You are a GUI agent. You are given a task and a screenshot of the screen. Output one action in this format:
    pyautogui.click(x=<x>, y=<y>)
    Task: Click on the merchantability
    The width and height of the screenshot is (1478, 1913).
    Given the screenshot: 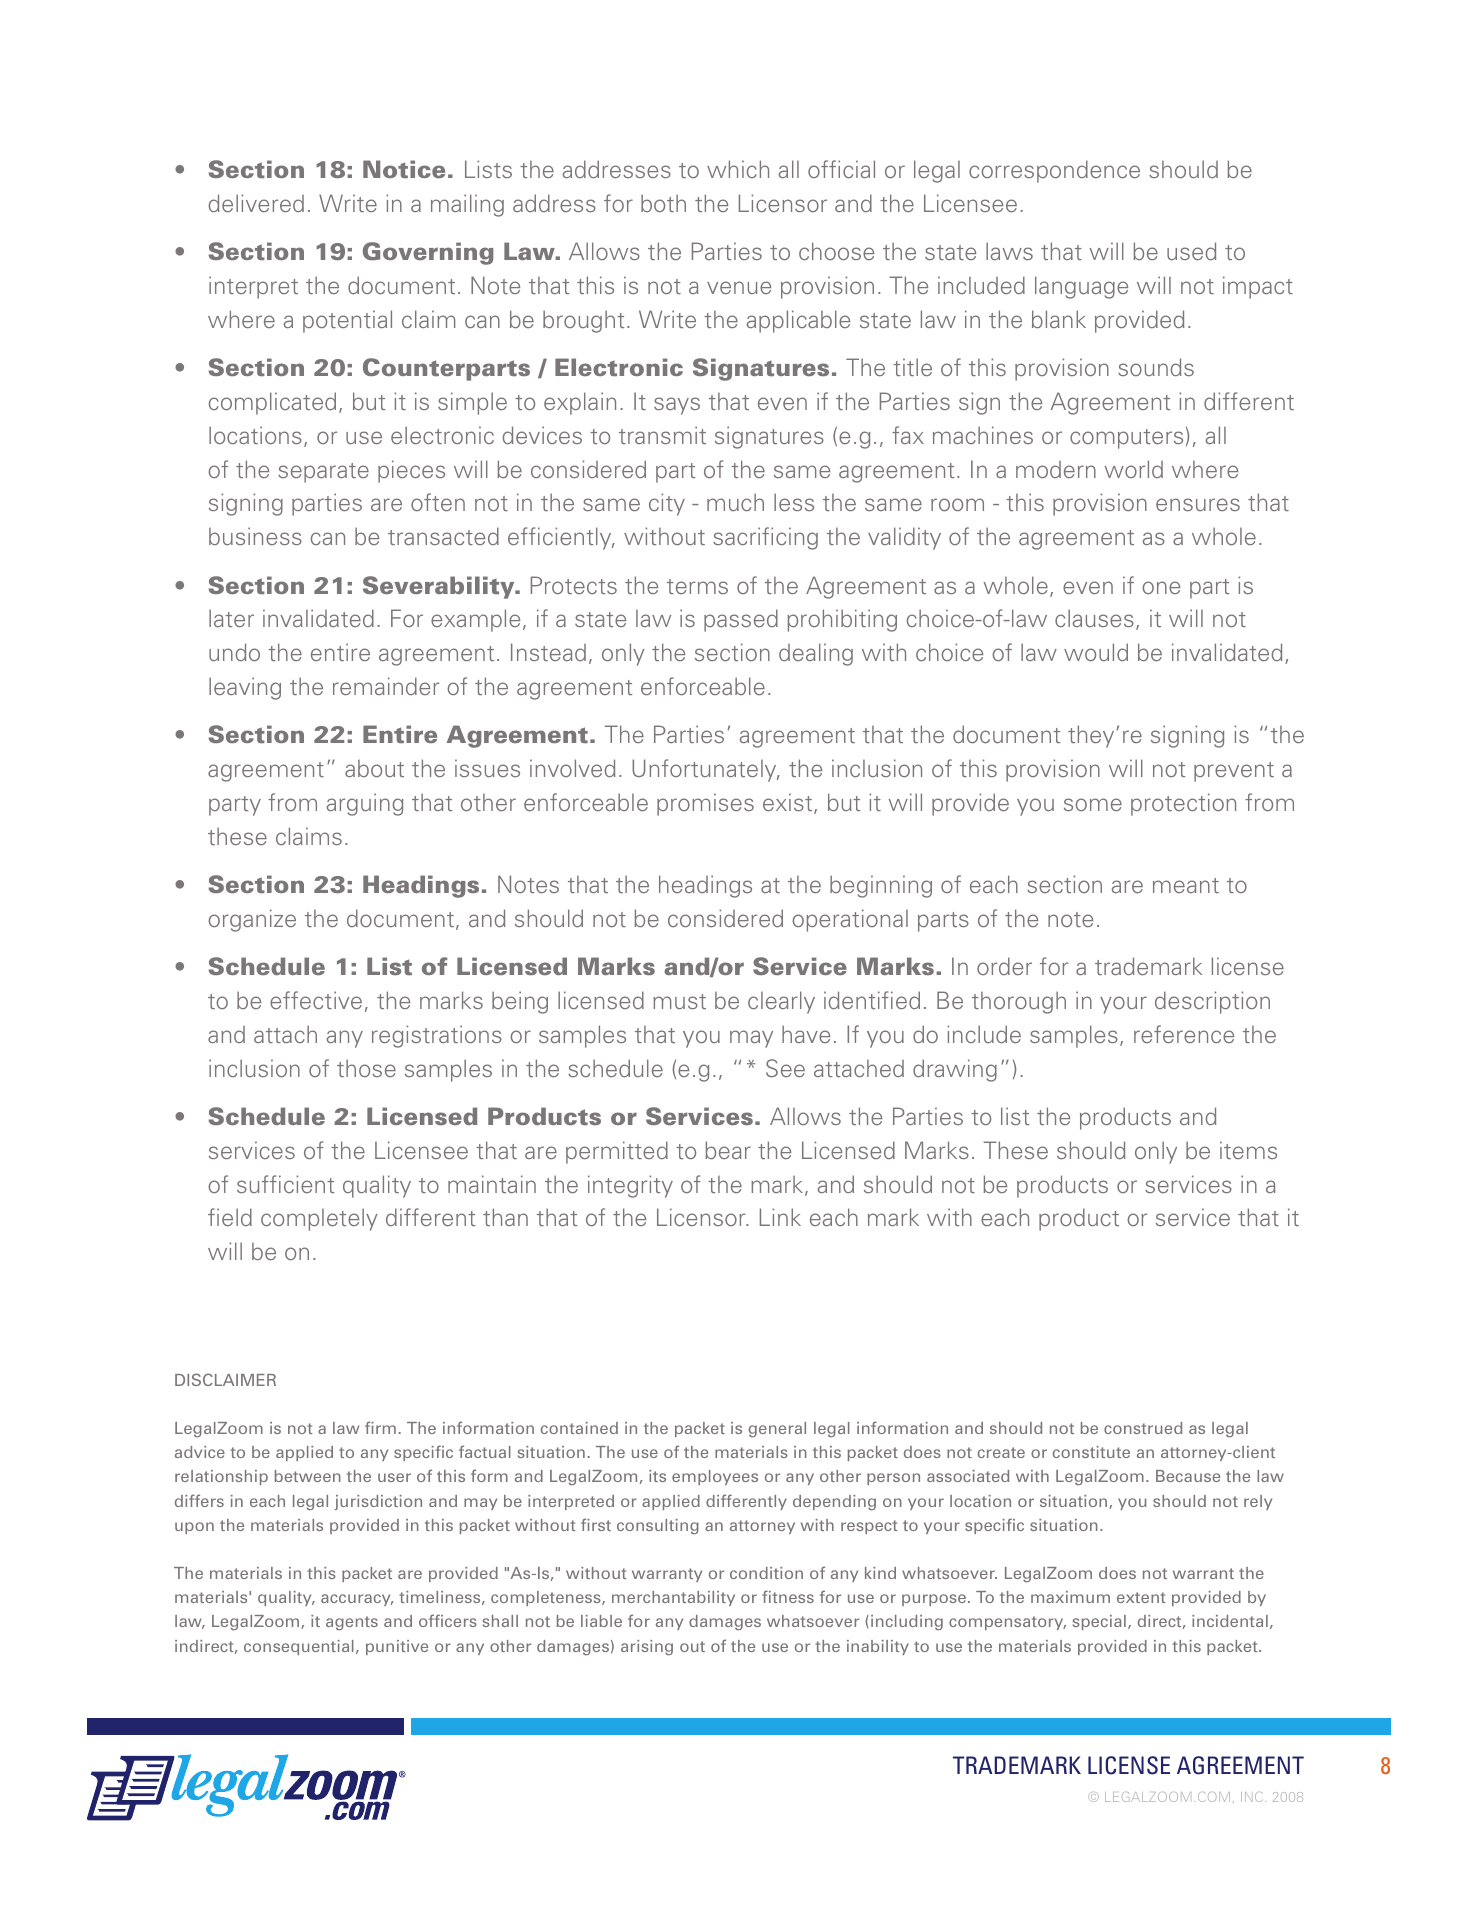 What is the action you would take?
    pyautogui.click(x=673, y=1598)
